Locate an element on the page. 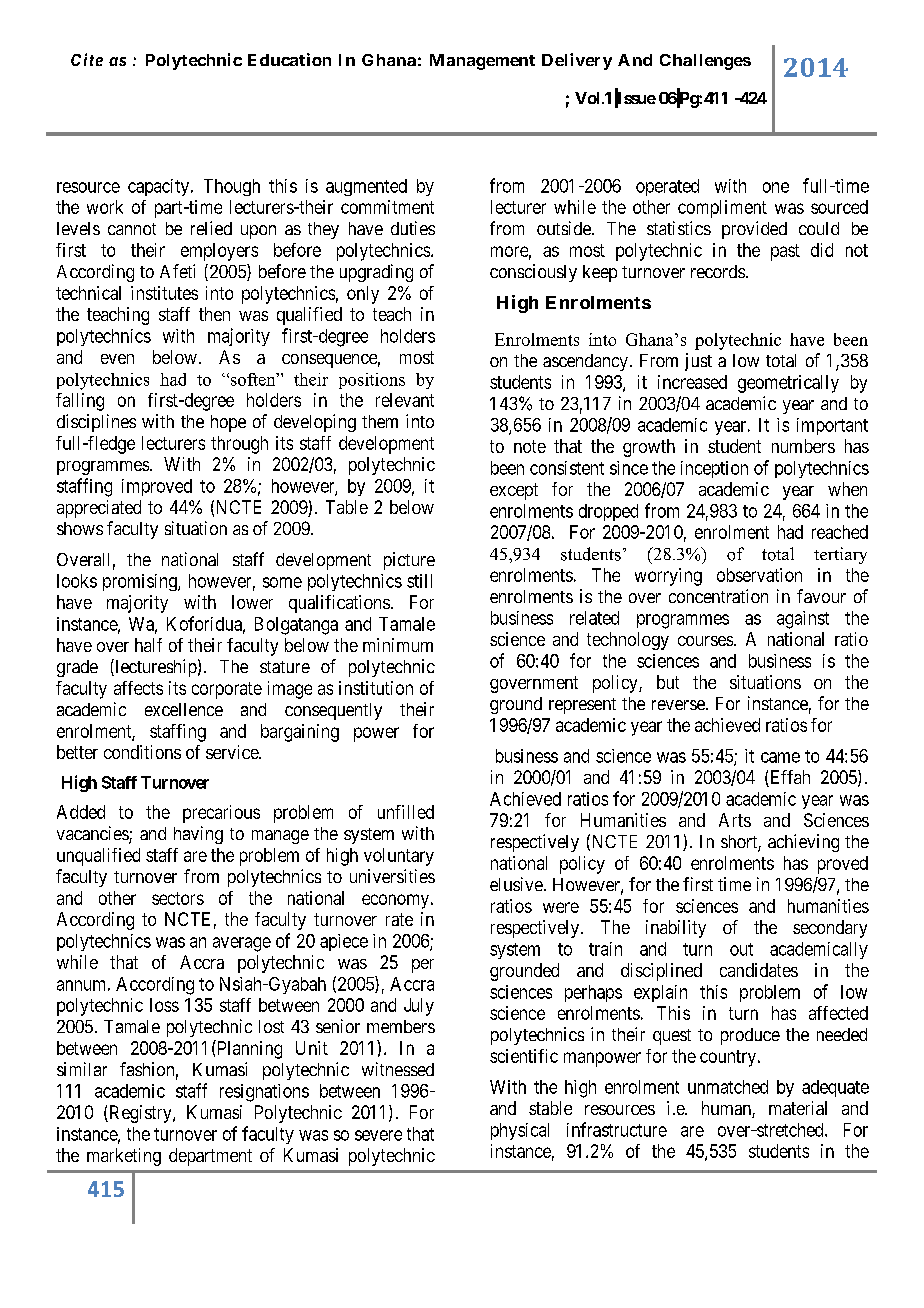  hope is located at coordinates (228, 423).
